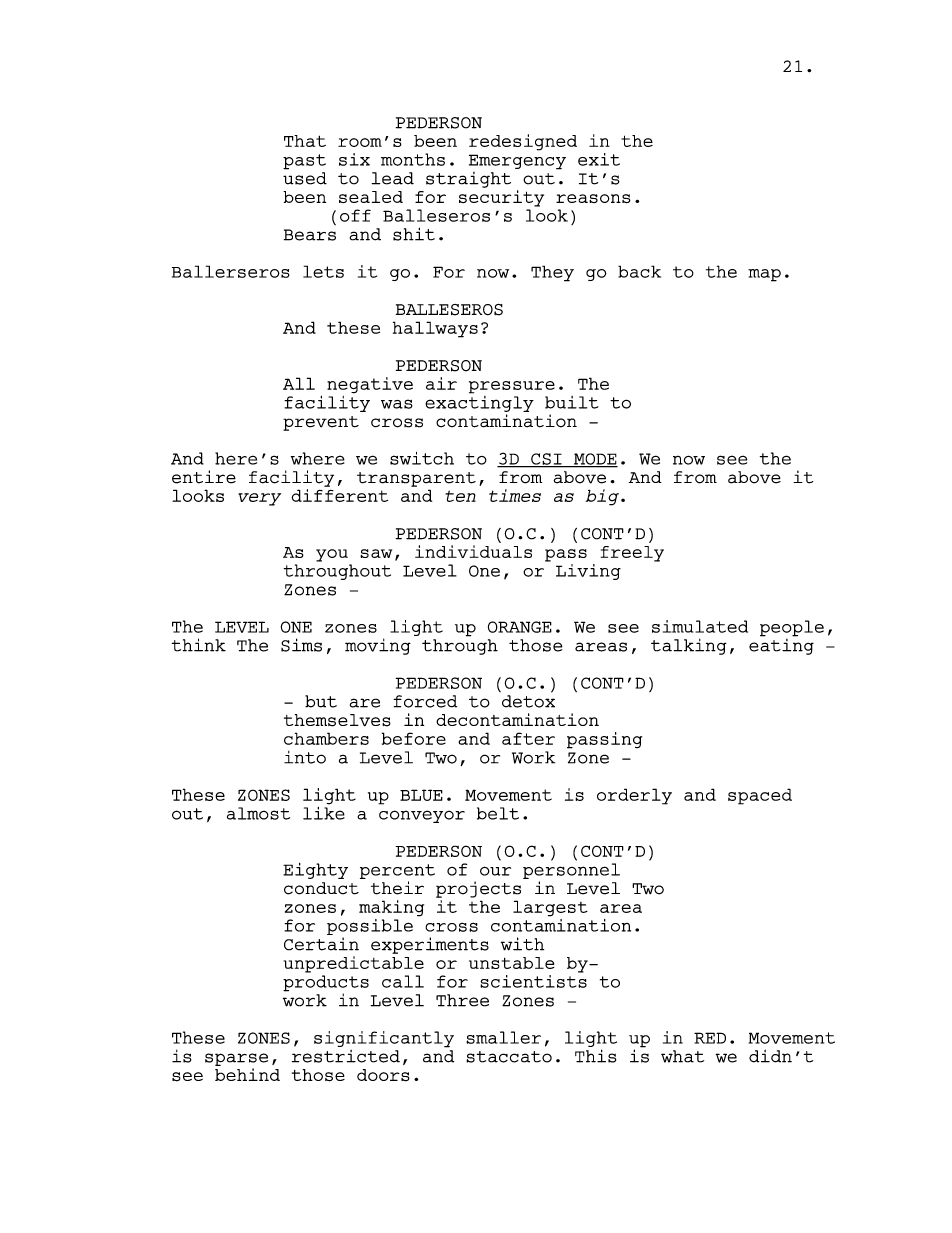 This page has width=952, height=1233. I want to click on sparse, so click(236, 1059).
